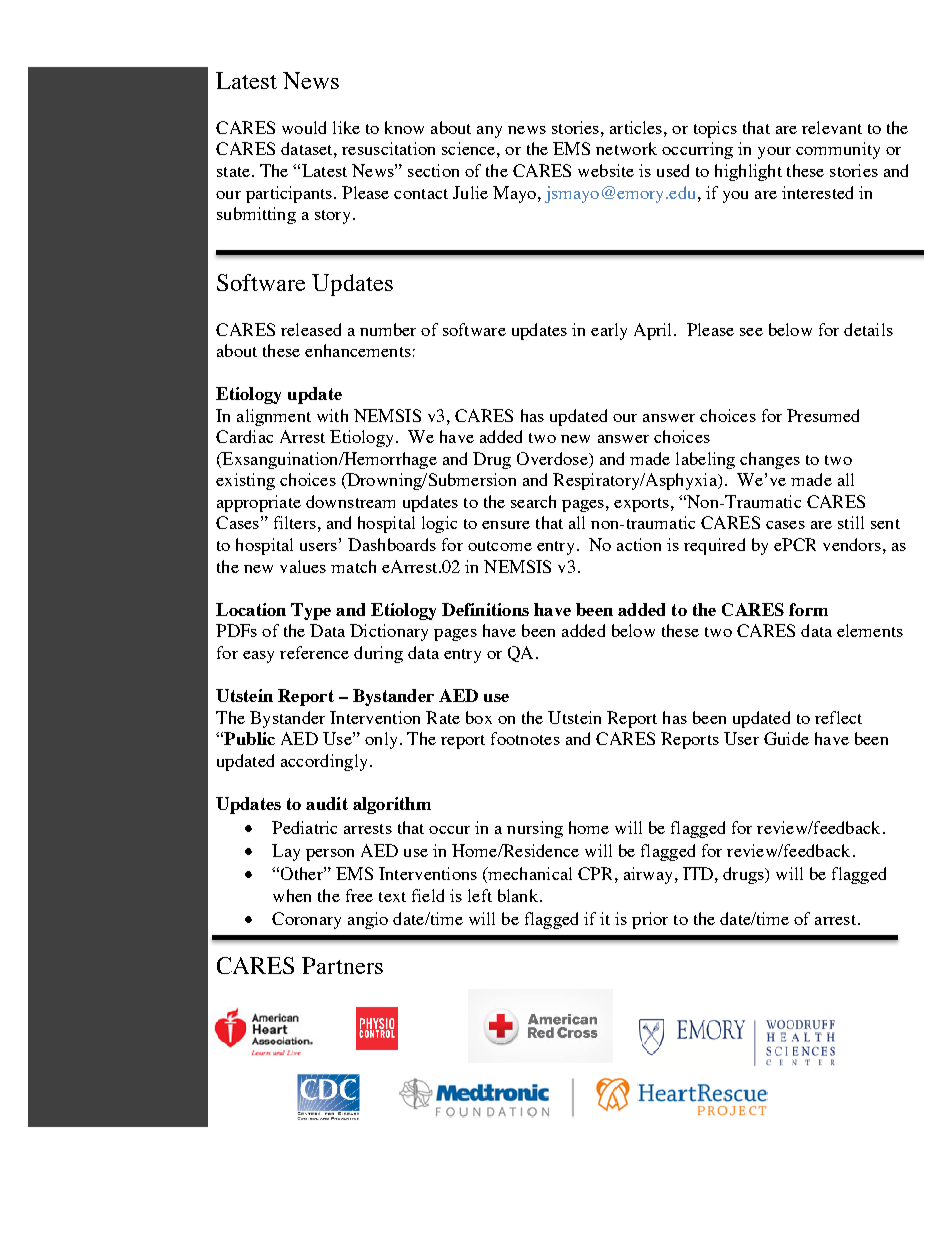 The width and height of the screenshot is (952, 1233). Describe the element at coordinates (852, 544) in the screenshot. I see `vendors` at that location.
